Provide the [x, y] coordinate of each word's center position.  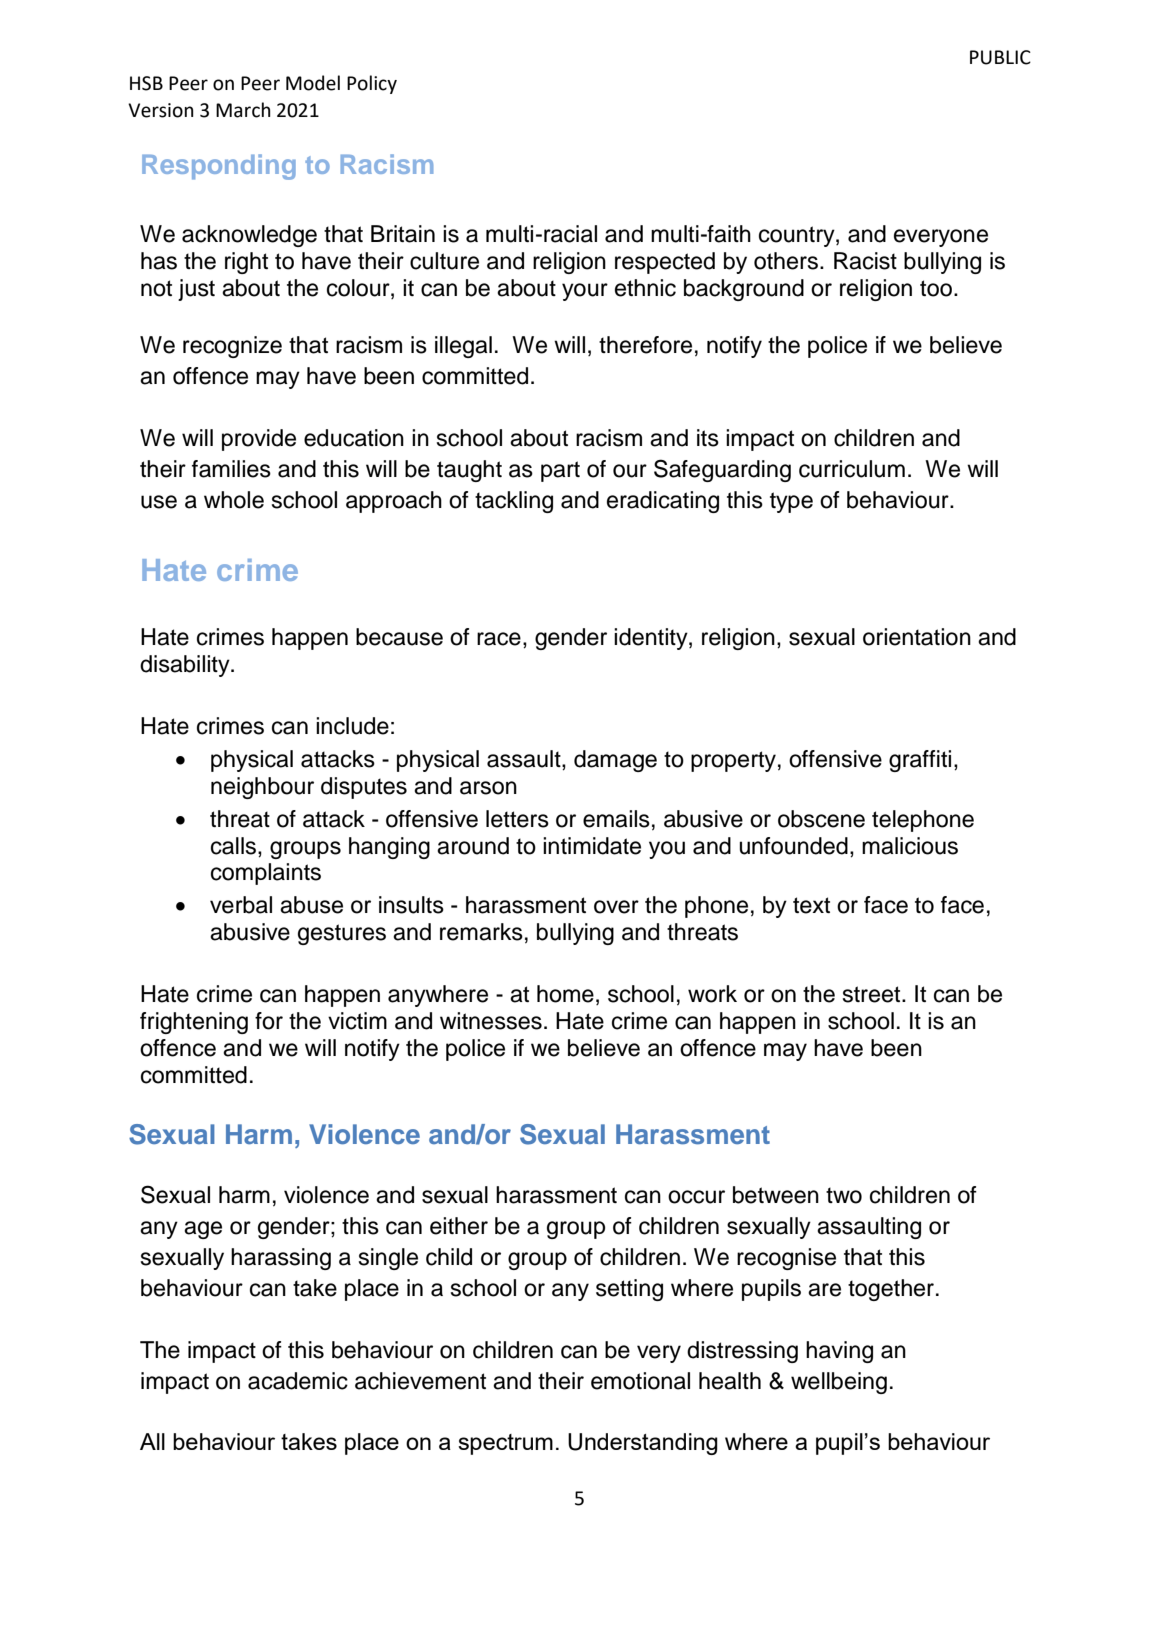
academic [298, 1381]
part [560, 471]
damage [615, 761]
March [243, 110]
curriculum [852, 469]
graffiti [920, 761]
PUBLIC [1000, 57]
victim [357, 1021]
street [873, 994]
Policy [372, 84]
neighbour [262, 788]
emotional [640, 1381]
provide [259, 440]
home [565, 994]
